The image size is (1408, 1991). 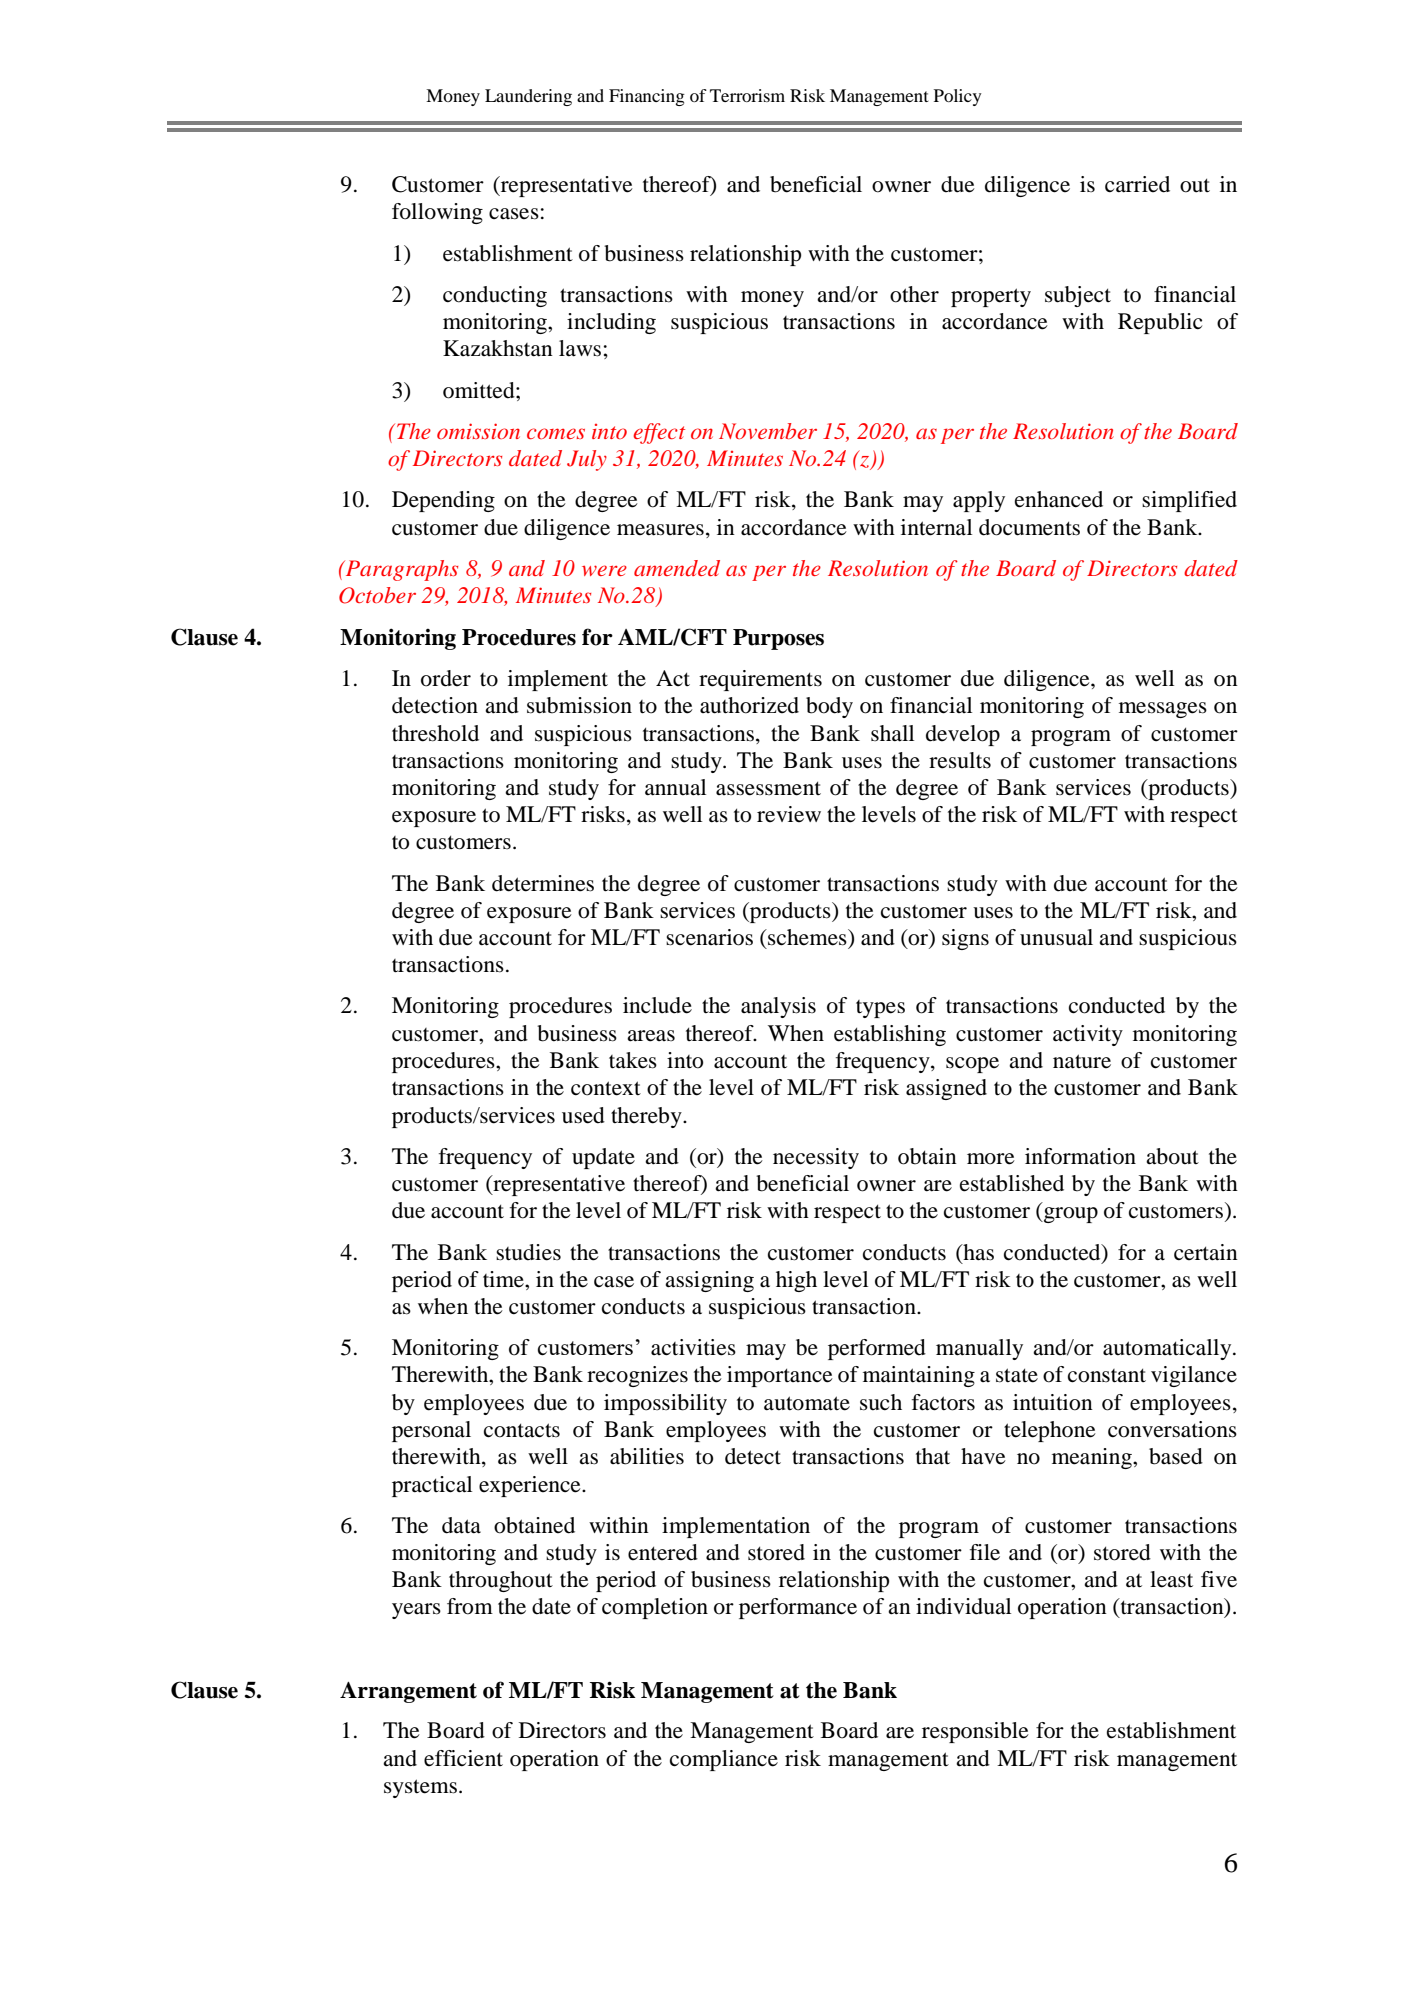 What do you see at coordinates (1163, 710) in the image?
I see `messages` at bounding box center [1163, 710].
